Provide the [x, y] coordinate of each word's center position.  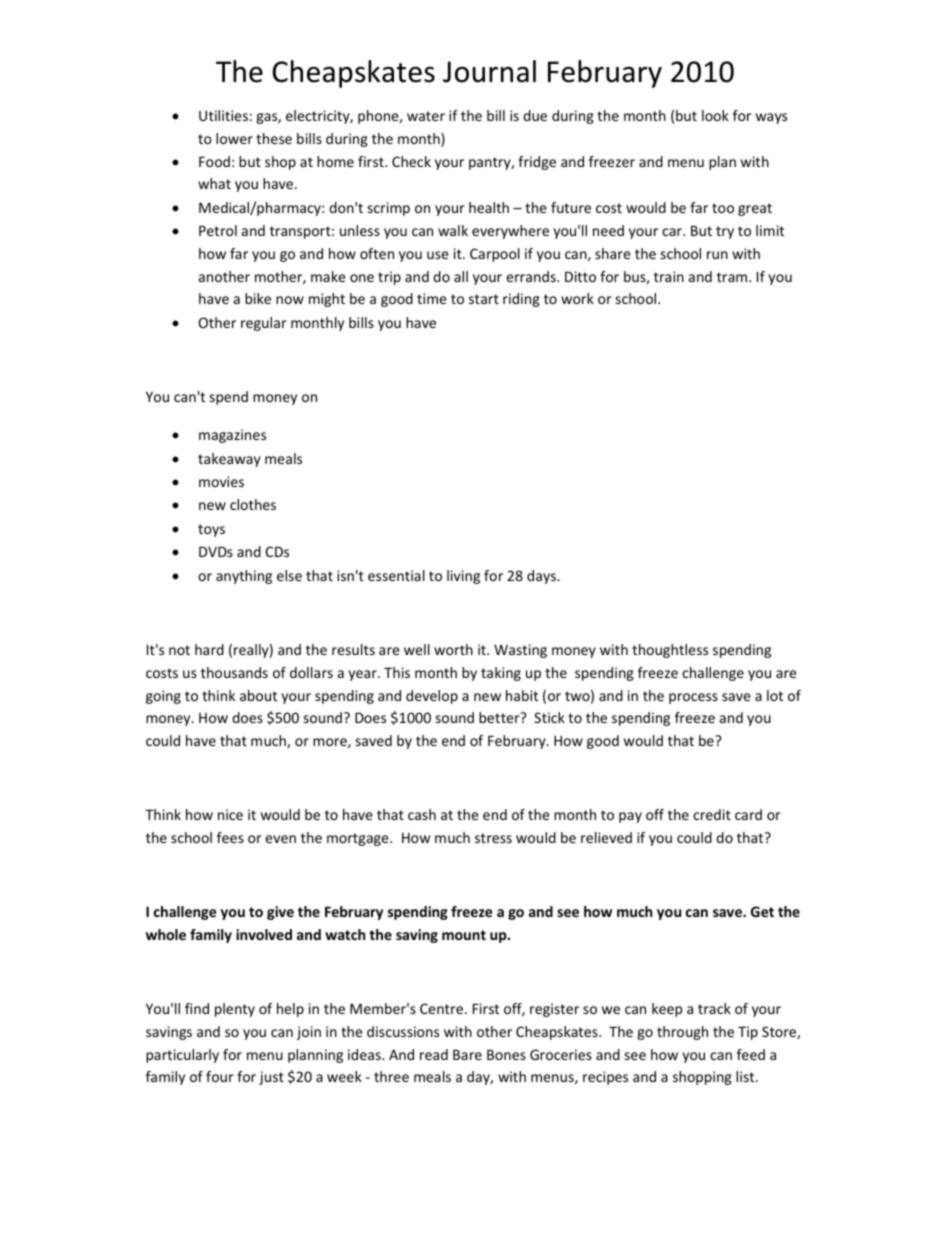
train [669, 276]
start [484, 299]
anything [244, 577]
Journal [489, 71]
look [715, 115]
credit [712, 814]
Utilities [223, 115]
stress [493, 838]
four [220, 1076]
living [463, 577]
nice [230, 814]
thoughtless [670, 651]
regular [264, 324]
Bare [467, 1054]
